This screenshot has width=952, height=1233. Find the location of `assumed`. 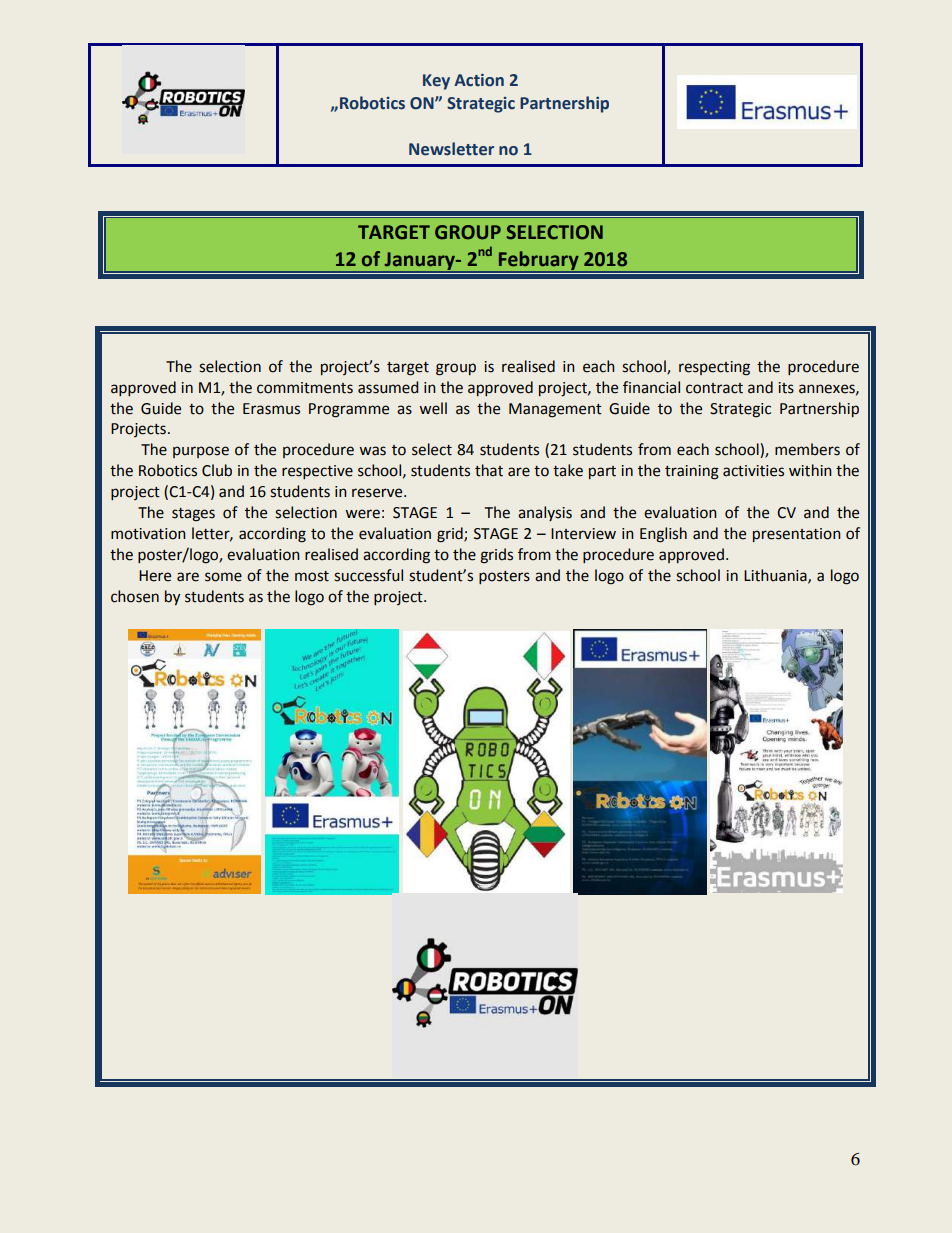

assumed is located at coordinates (388, 387).
